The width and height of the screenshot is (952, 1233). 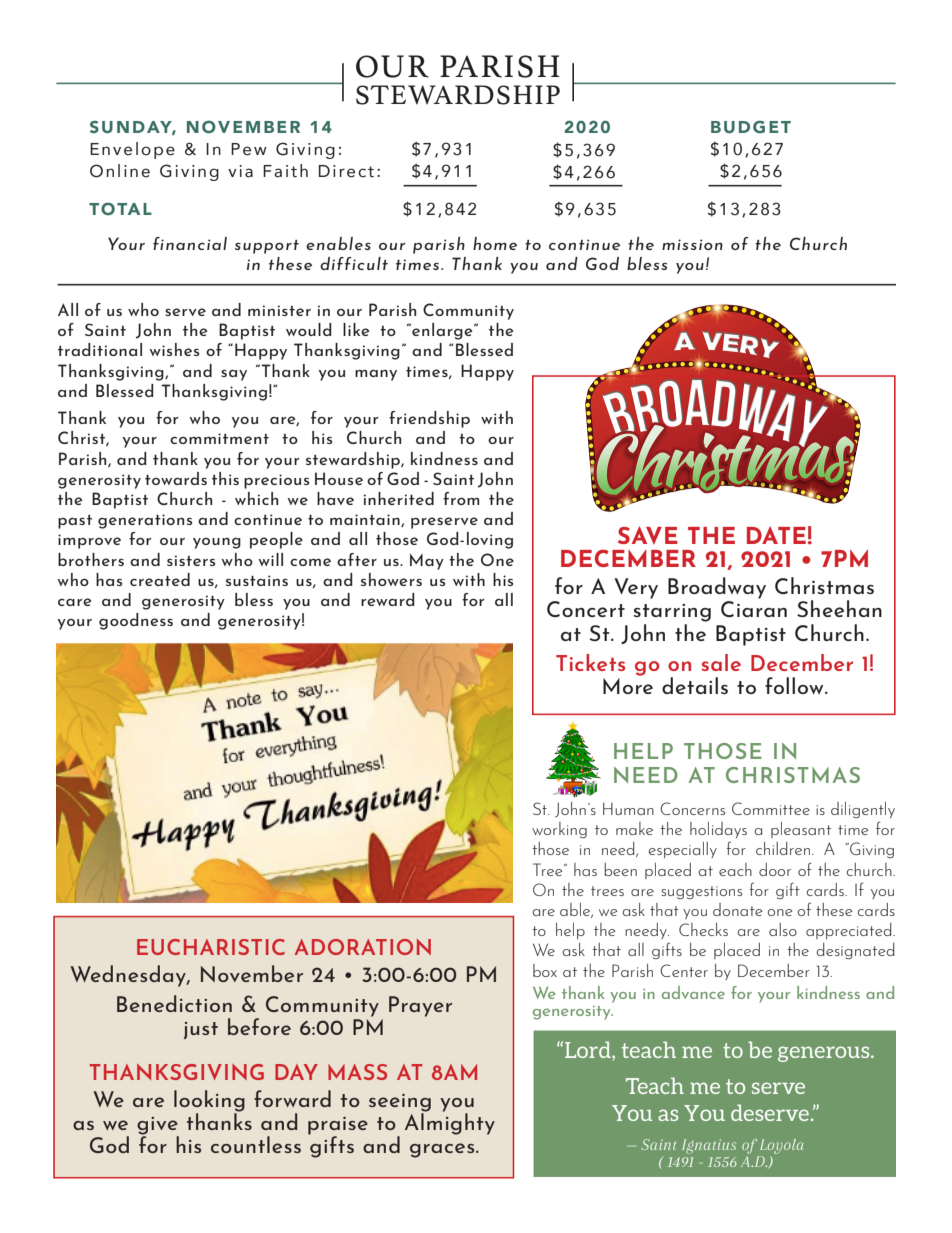 What do you see at coordinates (450, 1123) in the screenshot?
I see `Almighty` at bounding box center [450, 1123].
